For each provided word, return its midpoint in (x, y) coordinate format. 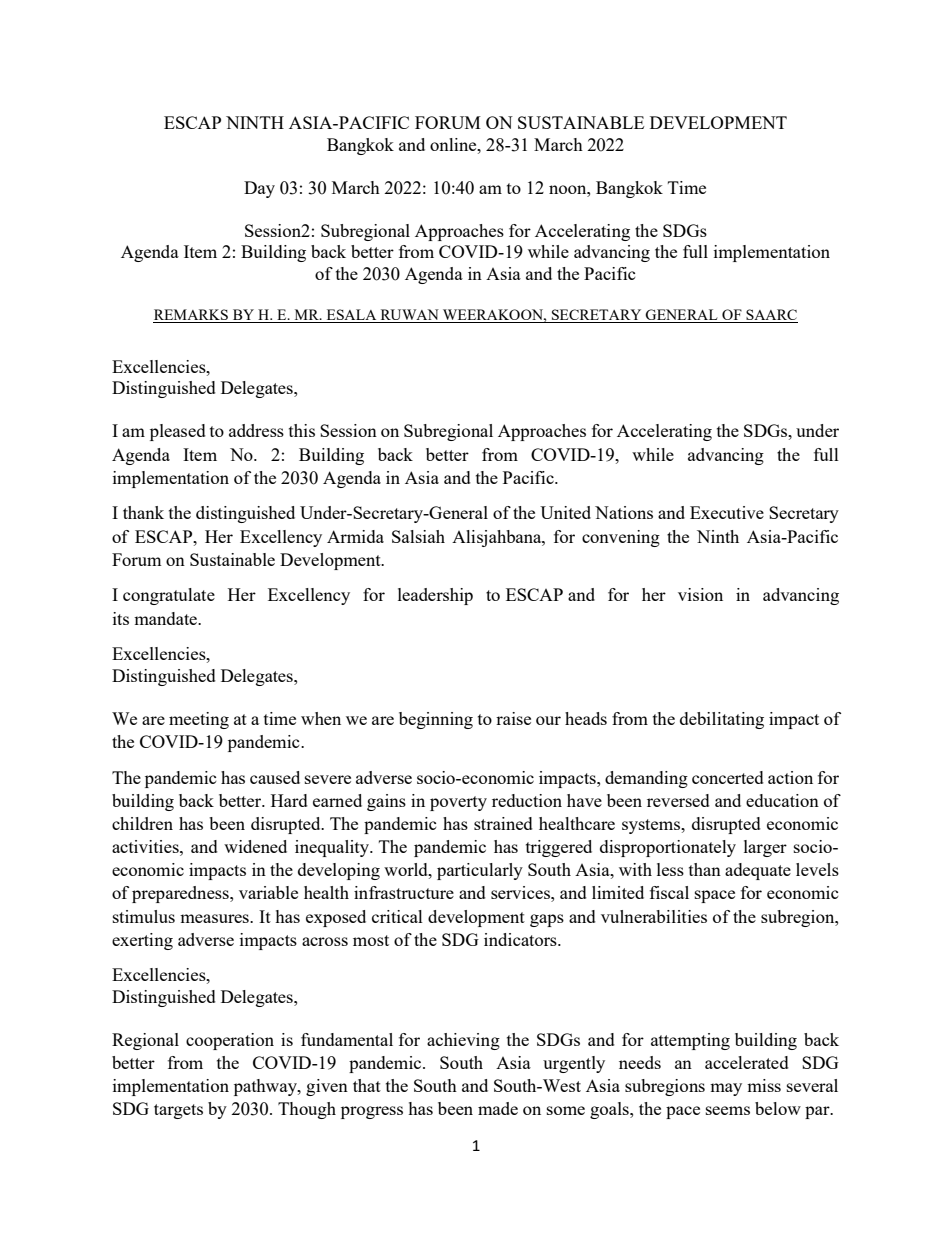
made (498, 1108)
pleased (178, 432)
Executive (727, 512)
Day (259, 189)
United (565, 512)
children (142, 823)
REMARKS (191, 316)
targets (178, 1111)
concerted (728, 777)
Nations (624, 512)
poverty (458, 803)
